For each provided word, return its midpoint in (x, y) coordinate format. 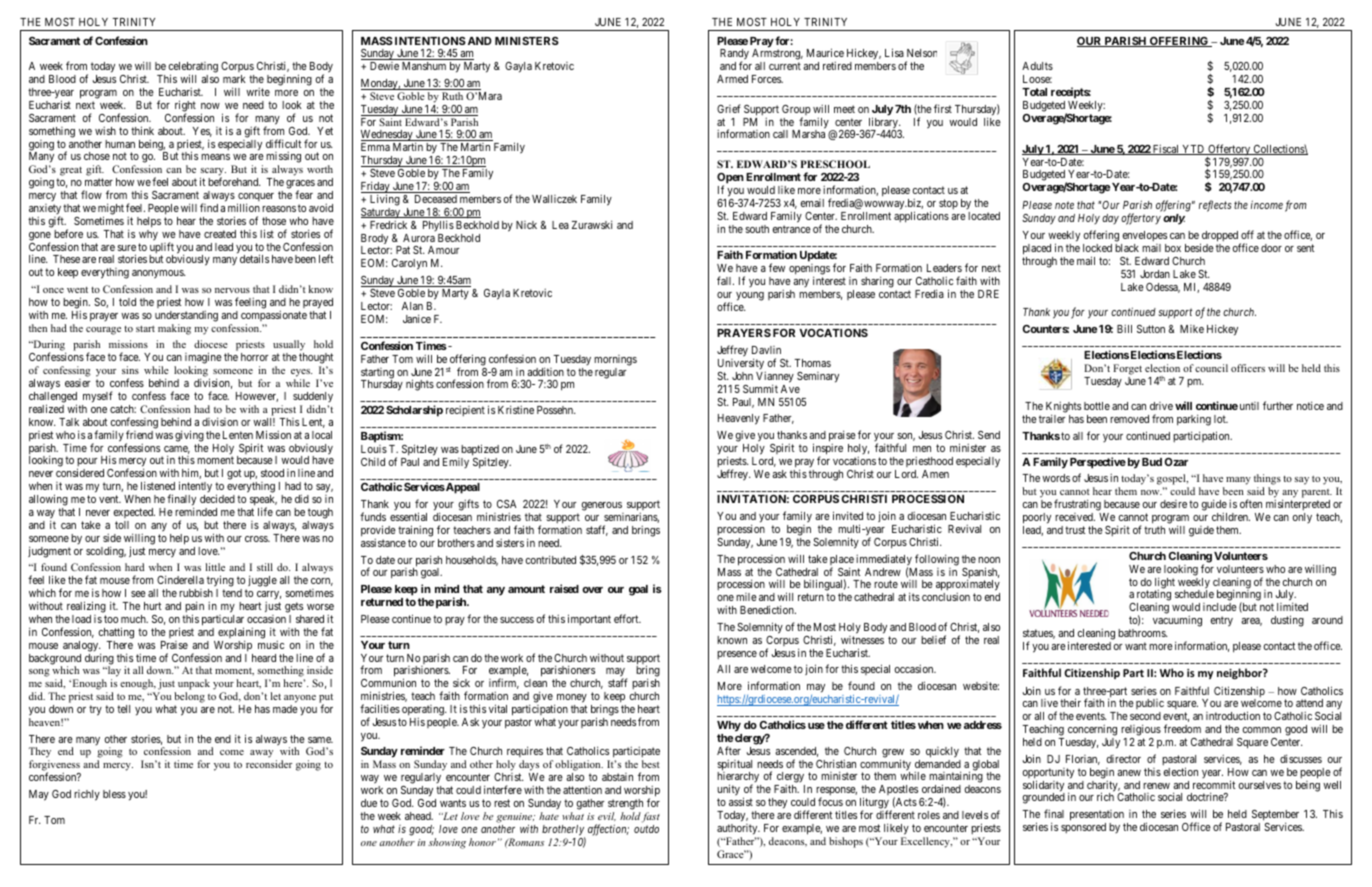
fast (650, 817)
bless (114, 794)
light (1165, 584)
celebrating (193, 69)
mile (746, 597)
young (750, 296)
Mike (1192, 329)
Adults (1037, 66)
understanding (186, 316)
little (215, 567)
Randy (734, 56)
